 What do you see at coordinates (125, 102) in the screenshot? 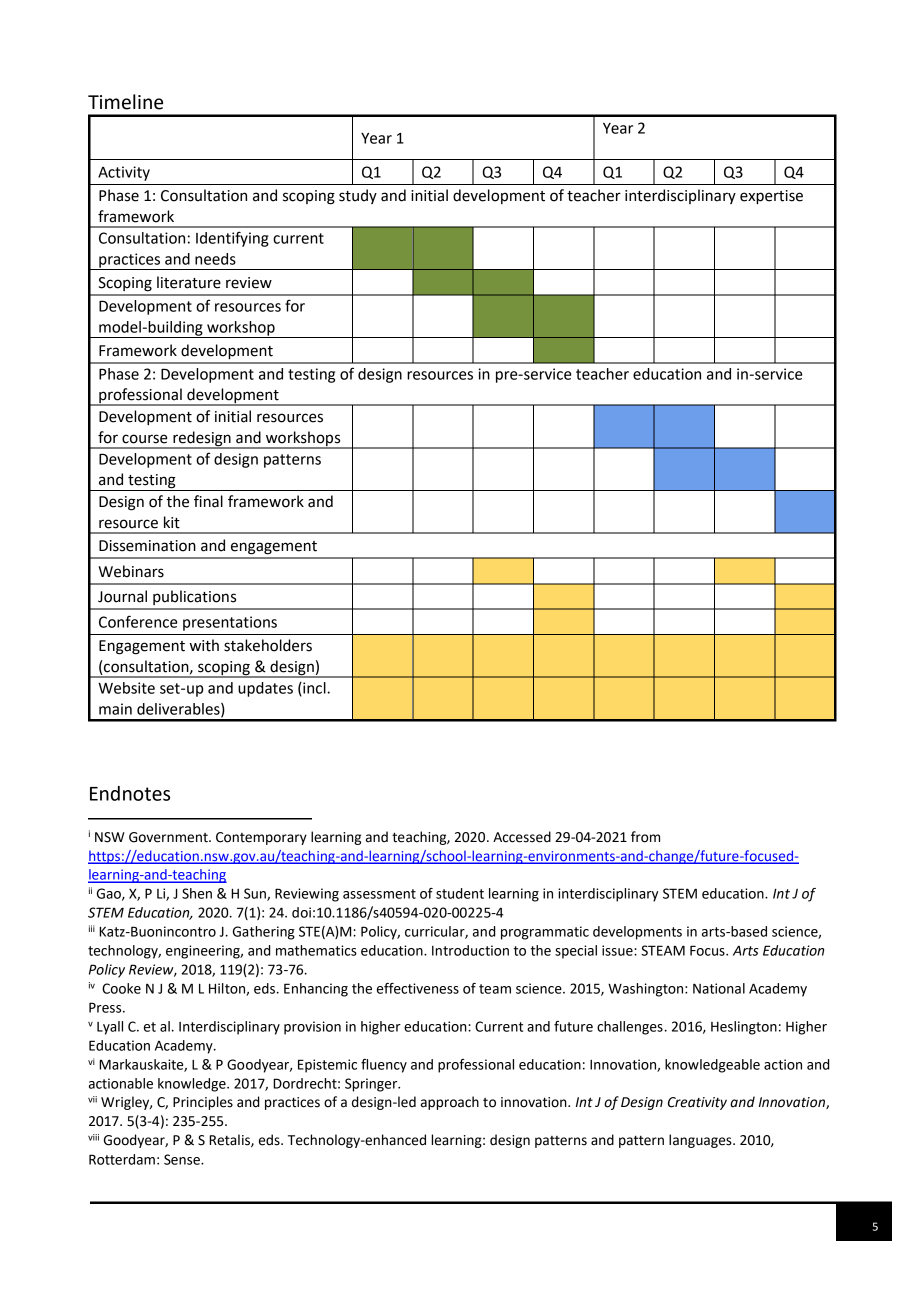
I see `Timeline` at bounding box center [125, 102].
